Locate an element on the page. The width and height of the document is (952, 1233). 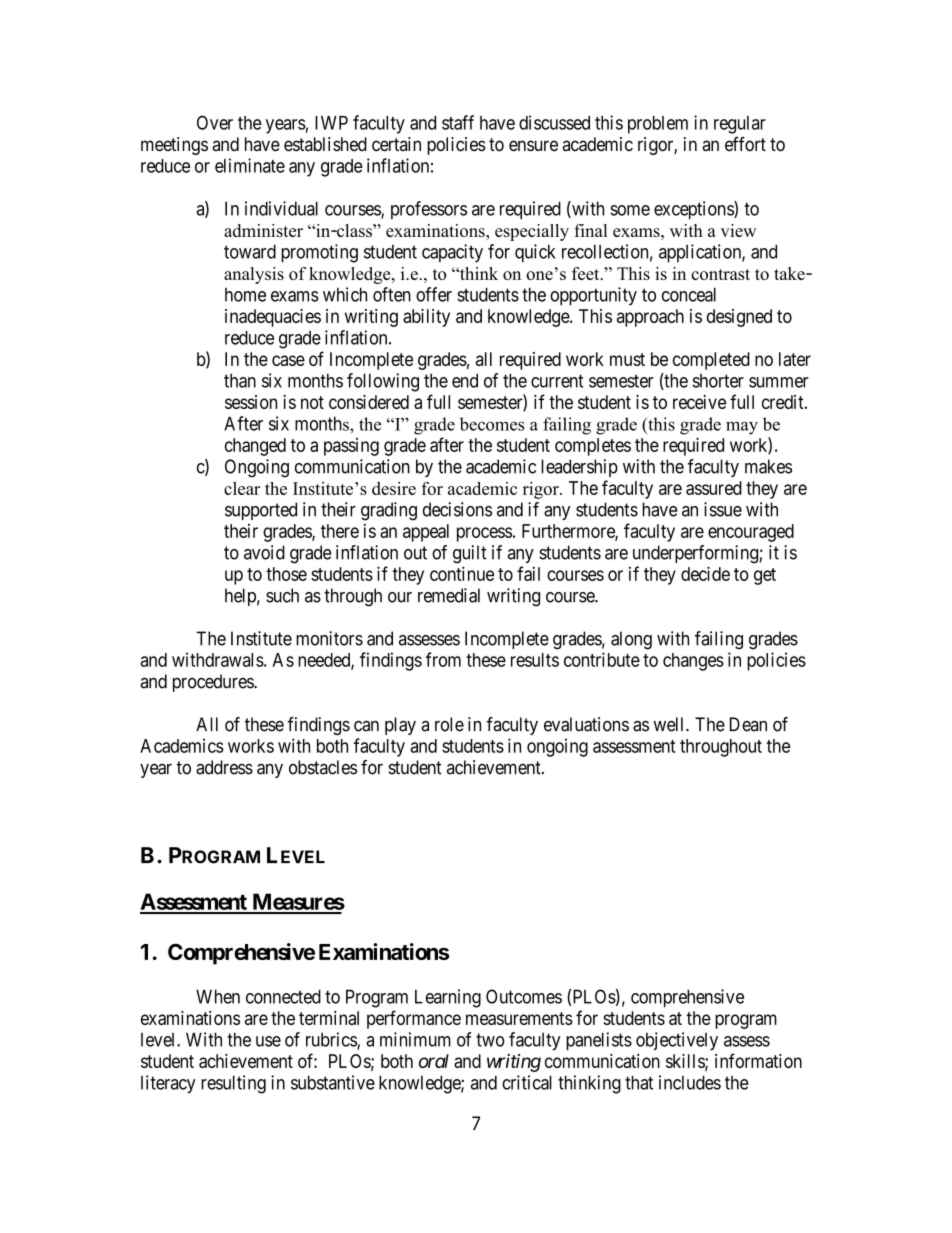
eliminate is located at coordinates (250, 165).
